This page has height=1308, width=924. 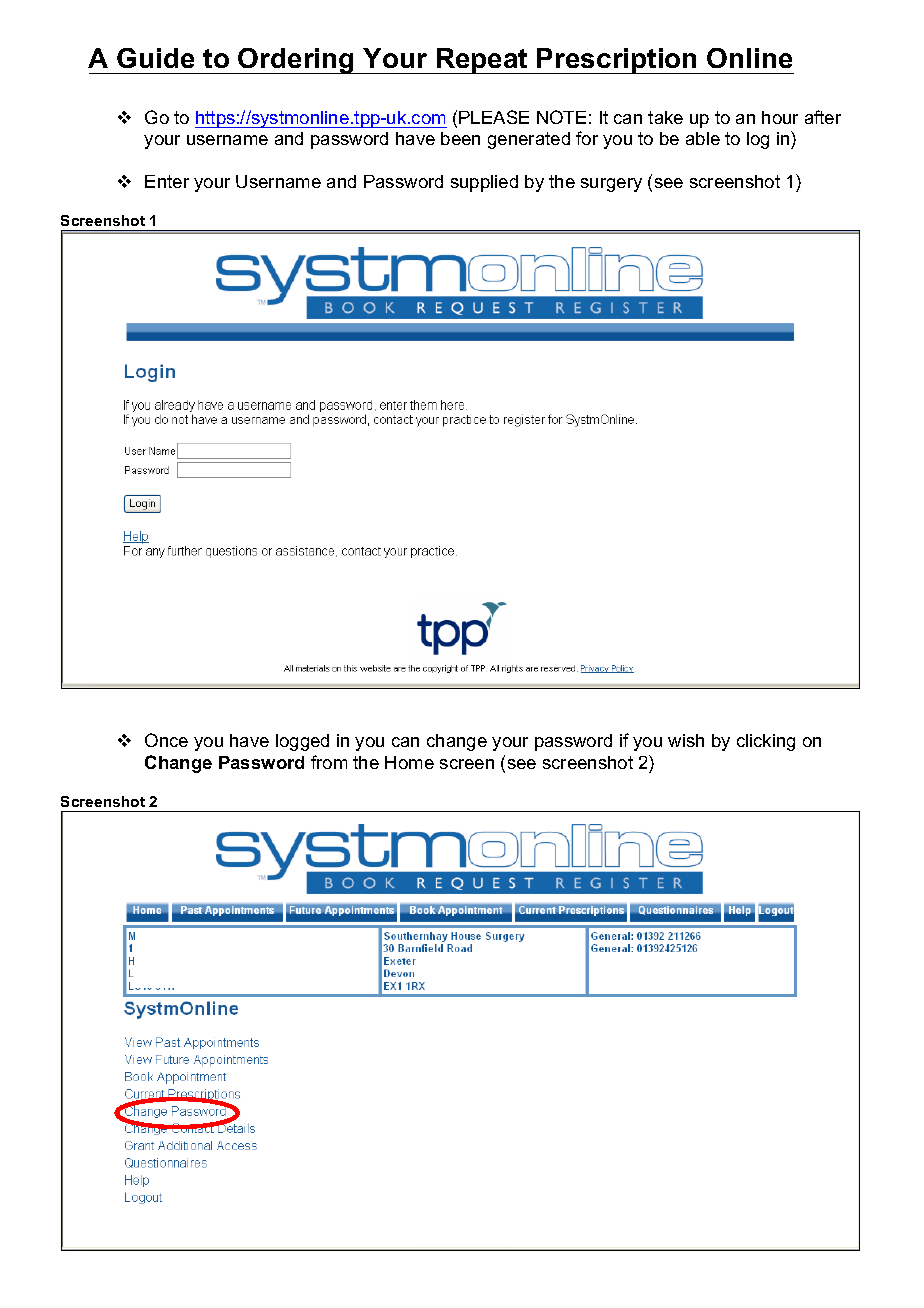 I want to click on supplied, so click(x=484, y=183).
